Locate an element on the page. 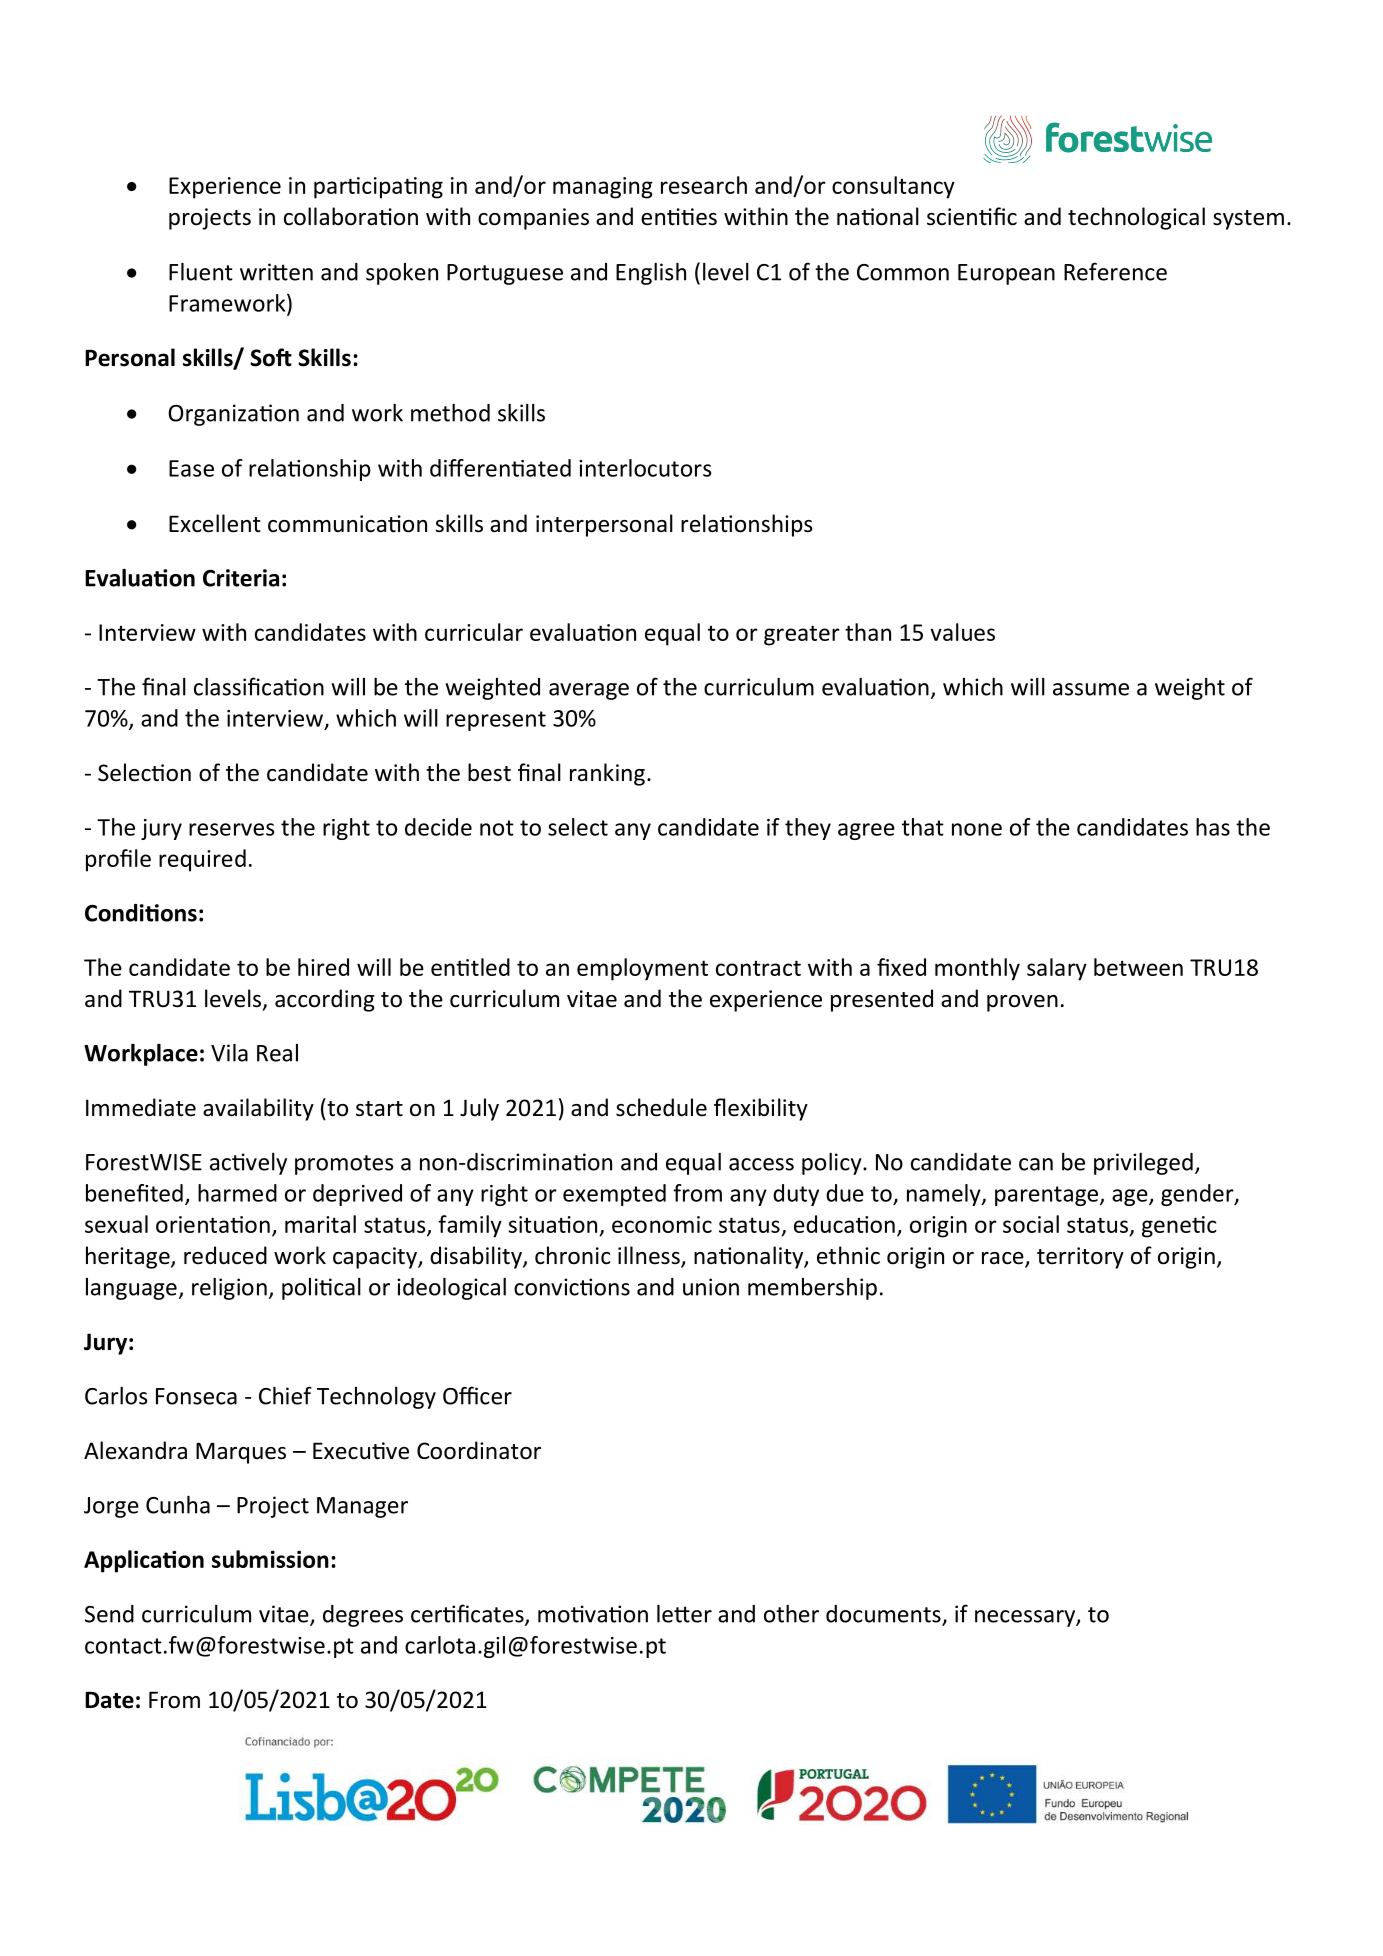  documents is located at coordinates (884, 1615).
